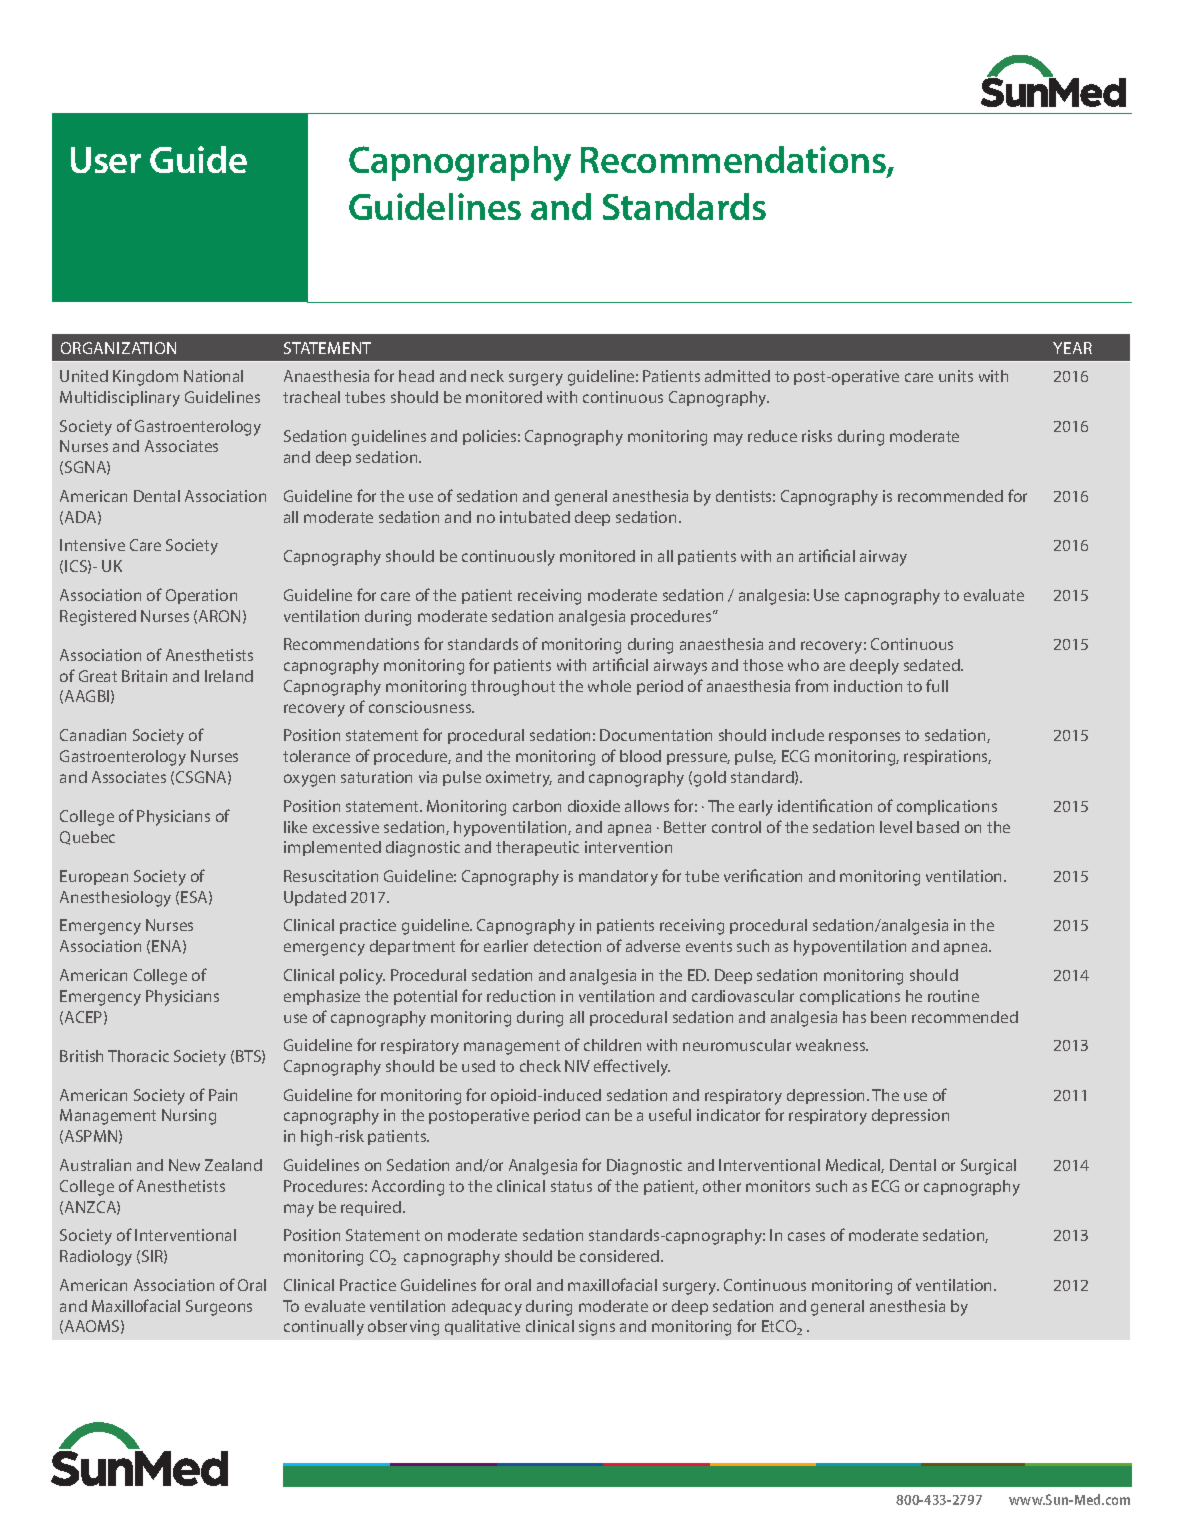  What do you see at coordinates (487, 376) in the screenshot?
I see `neck` at bounding box center [487, 376].
